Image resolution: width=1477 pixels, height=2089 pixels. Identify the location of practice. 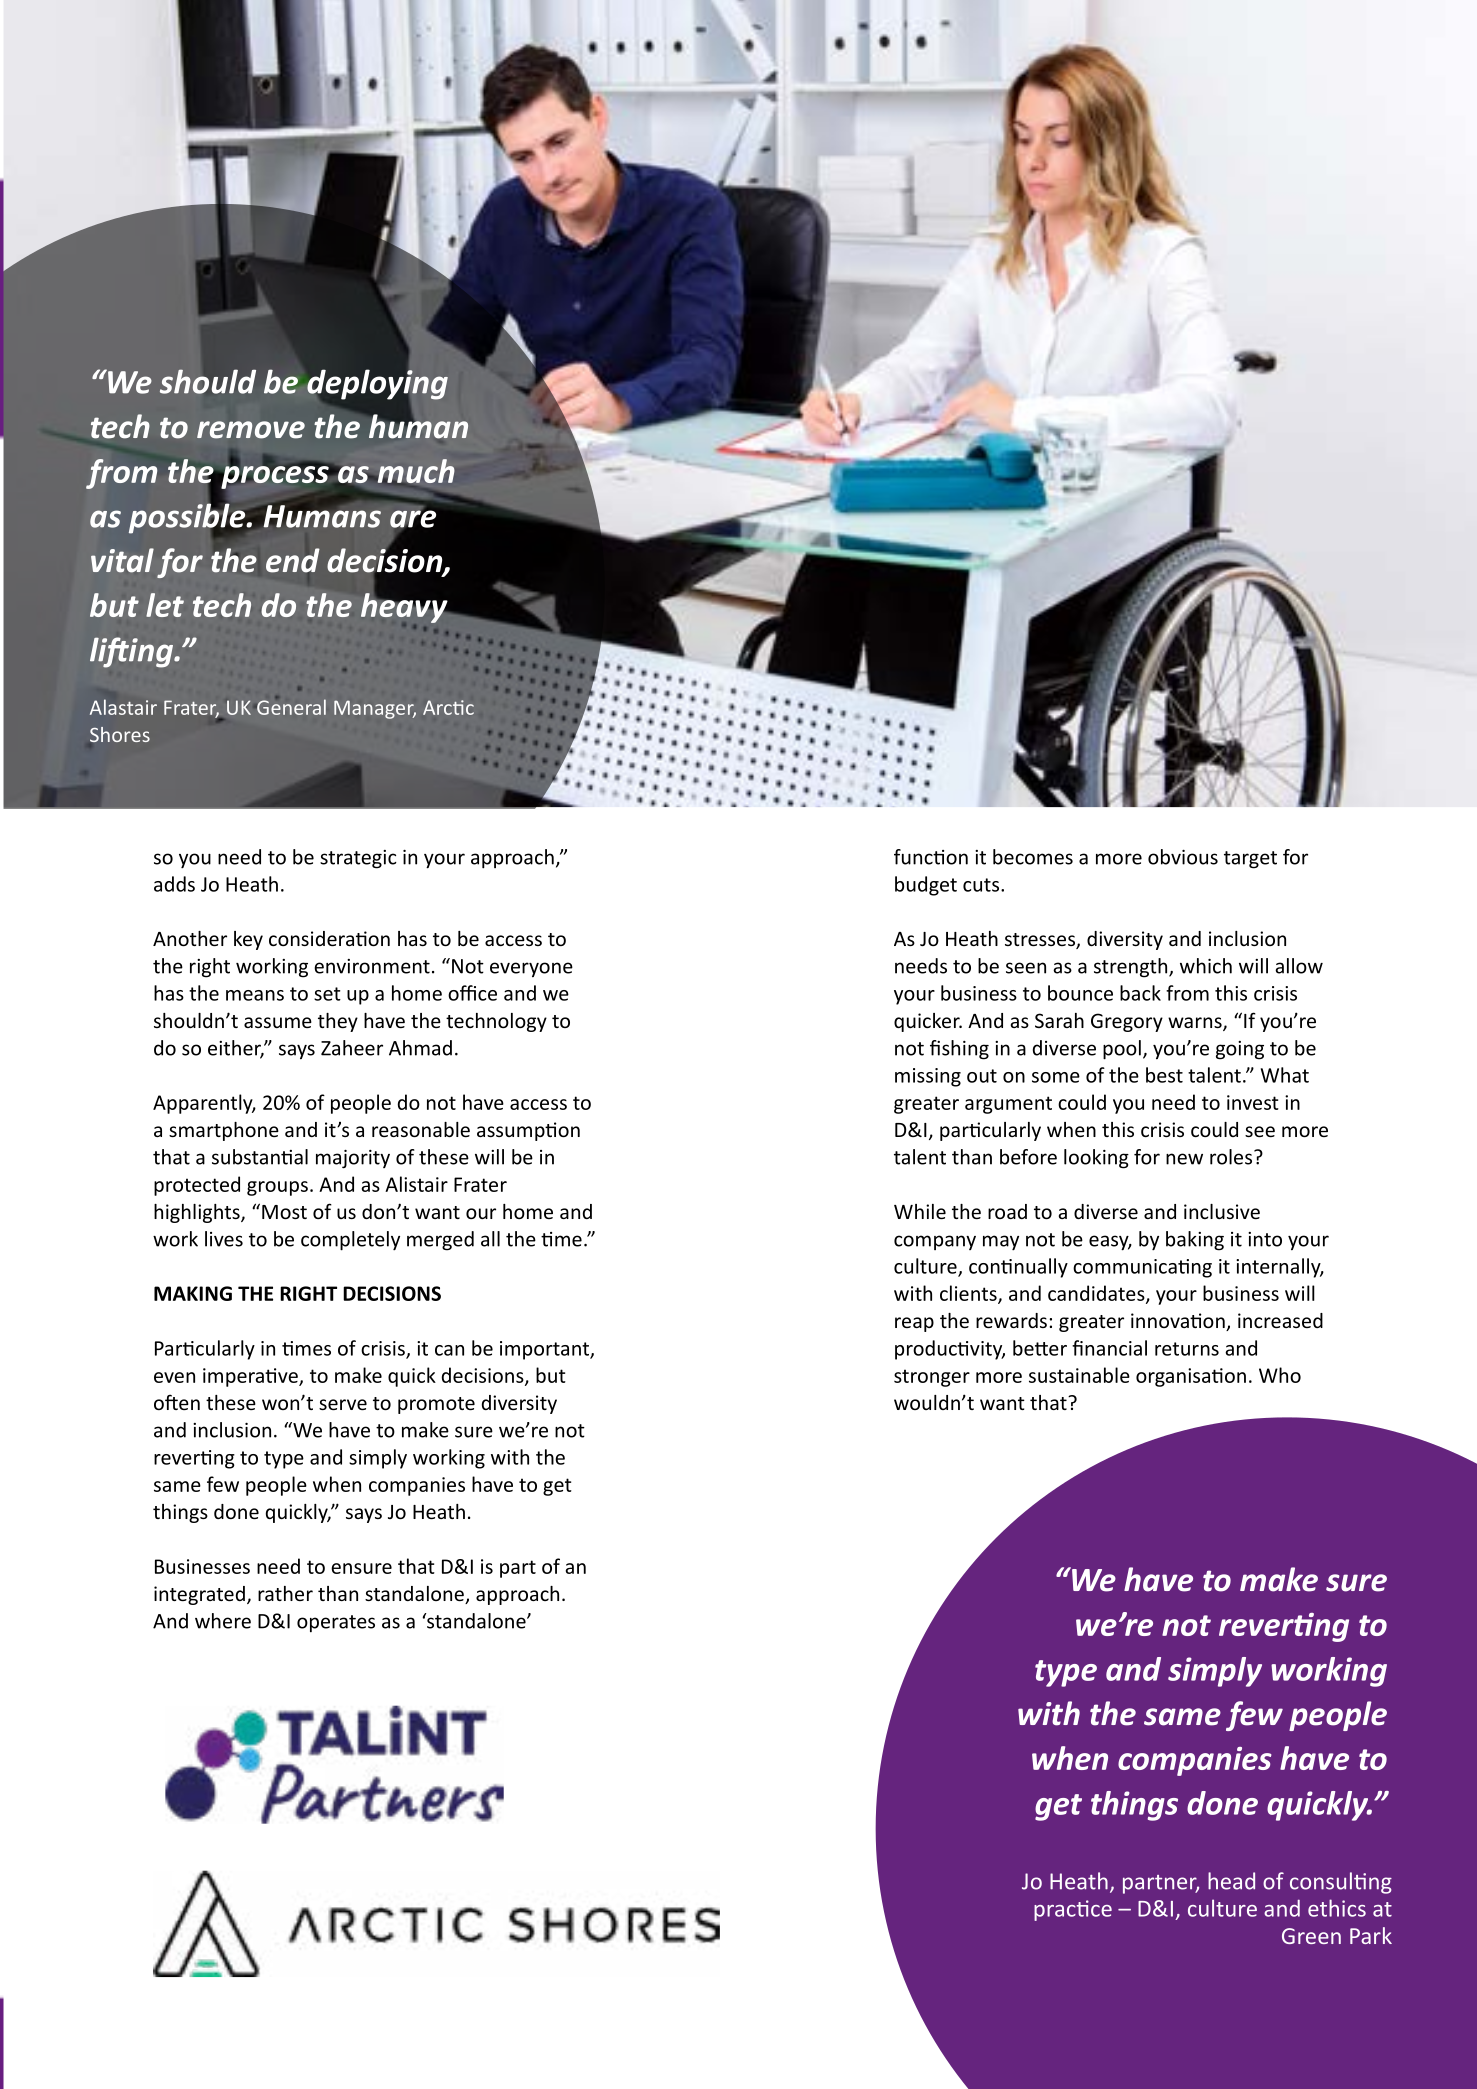
(1073, 1910).
